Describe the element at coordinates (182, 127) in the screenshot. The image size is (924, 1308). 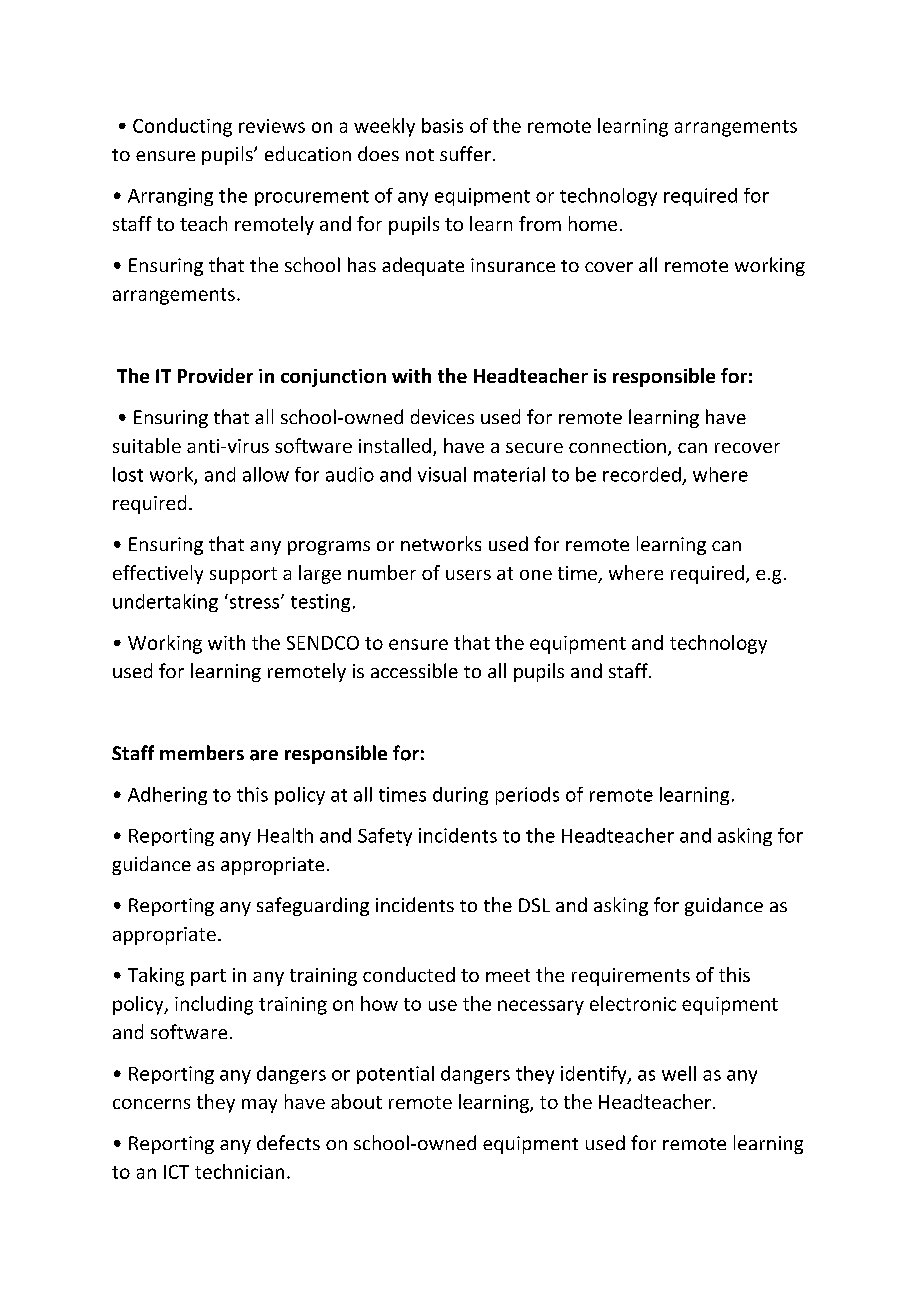
I see `Conducting` at that location.
